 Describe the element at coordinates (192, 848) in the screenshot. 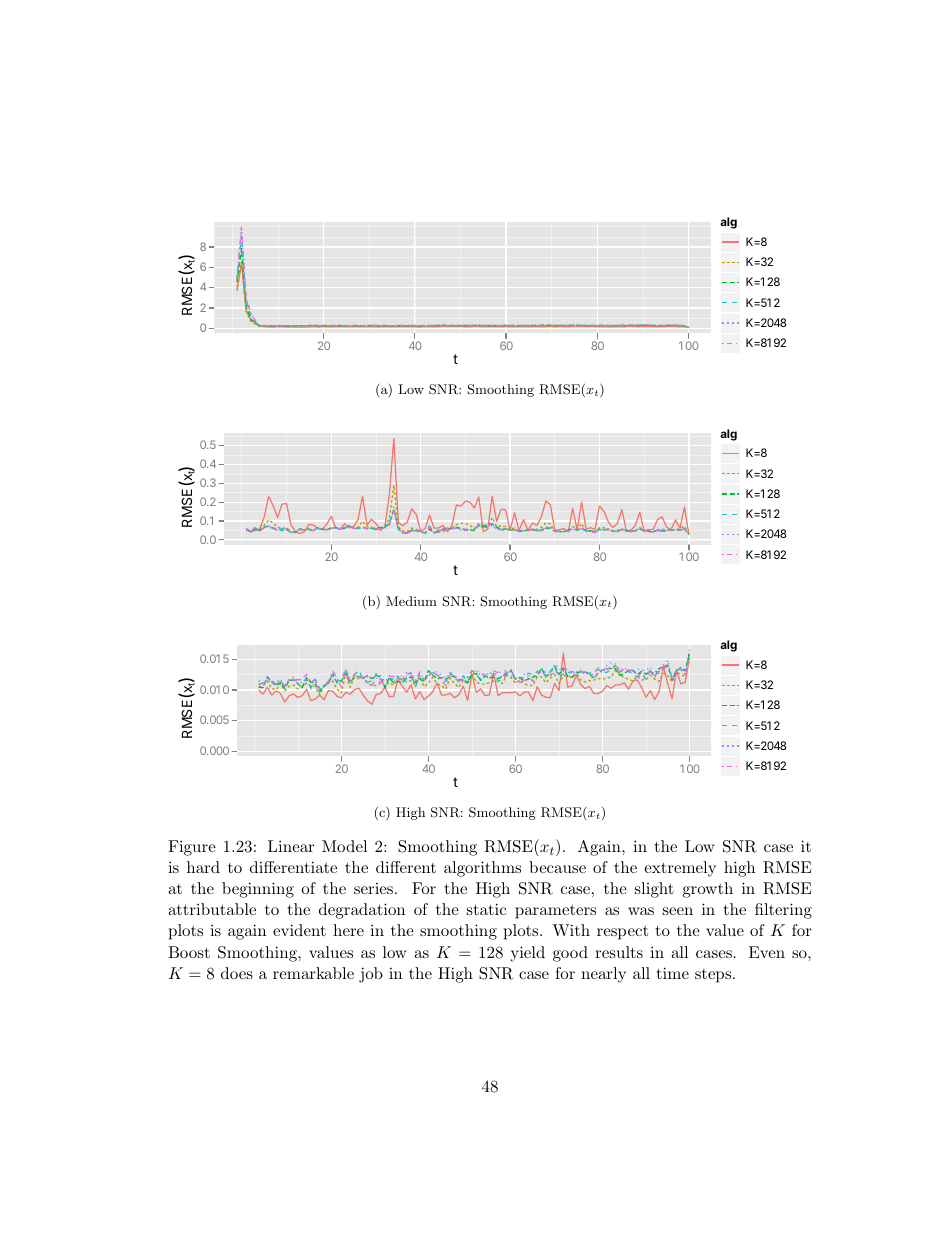

I see `Figure` at that location.
